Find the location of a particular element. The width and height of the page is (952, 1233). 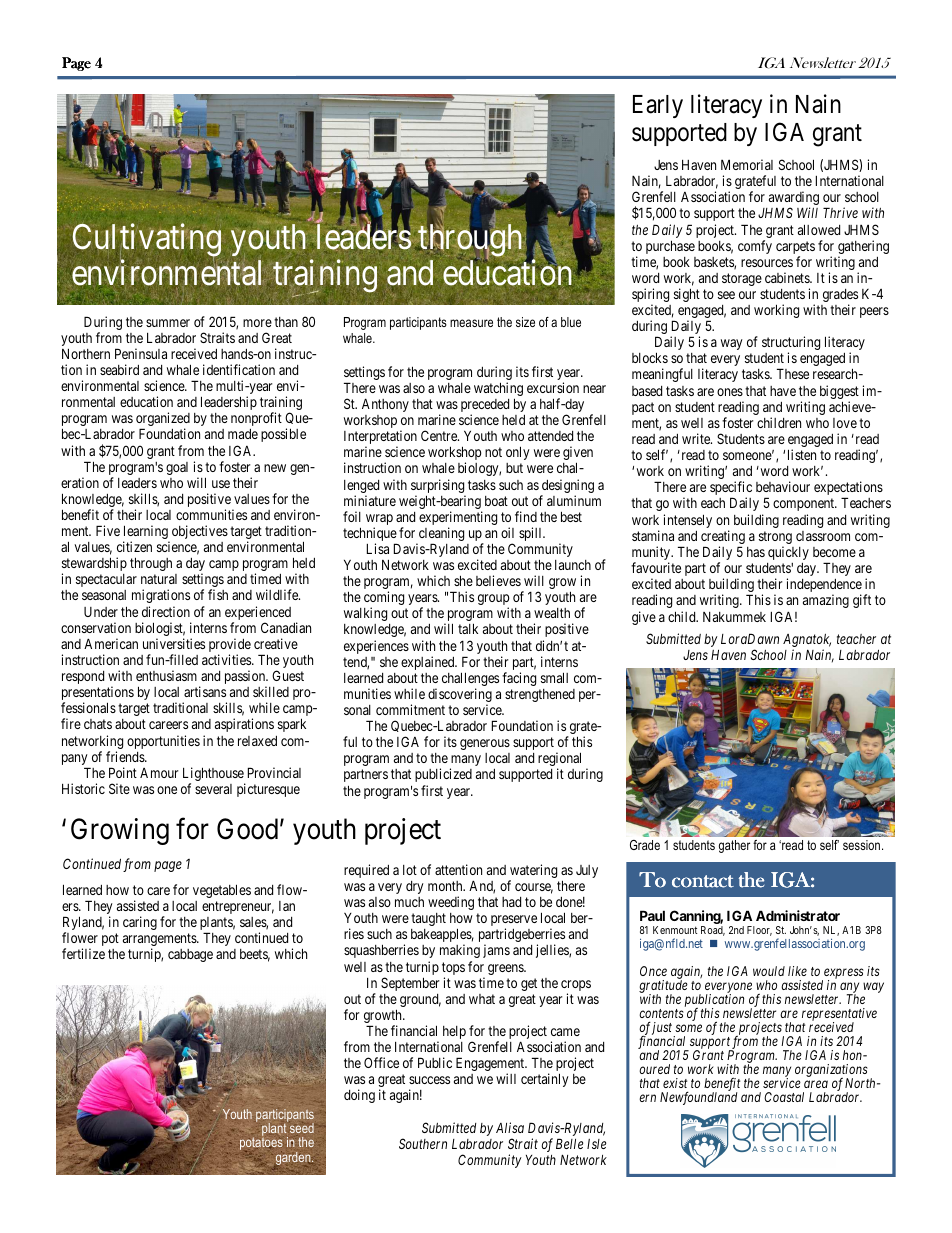

amazing is located at coordinates (826, 601).
